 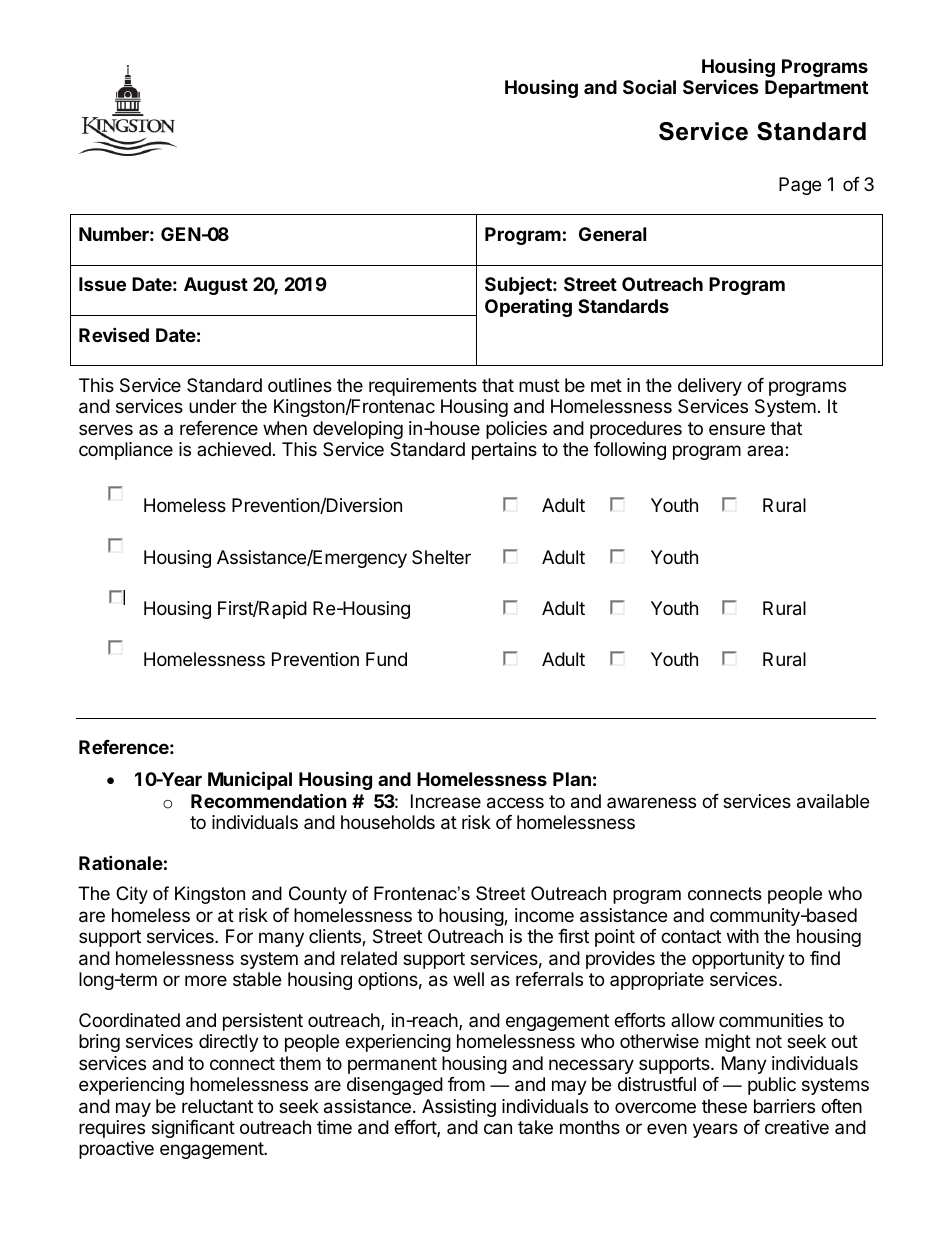 What do you see at coordinates (649, 87) in the document?
I see `Social` at bounding box center [649, 87].
